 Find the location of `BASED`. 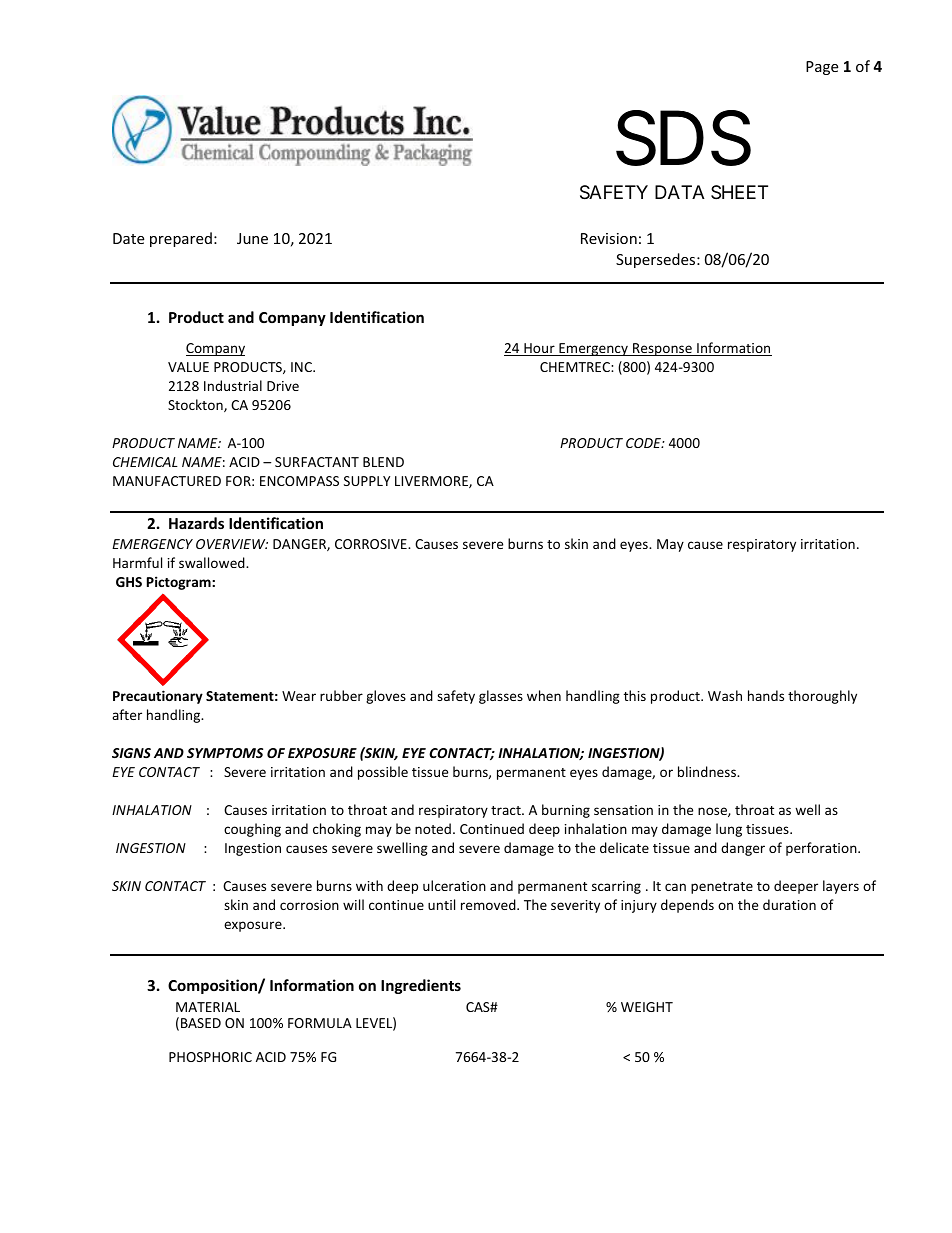

BASED is located at coordinates (201, 1023).
